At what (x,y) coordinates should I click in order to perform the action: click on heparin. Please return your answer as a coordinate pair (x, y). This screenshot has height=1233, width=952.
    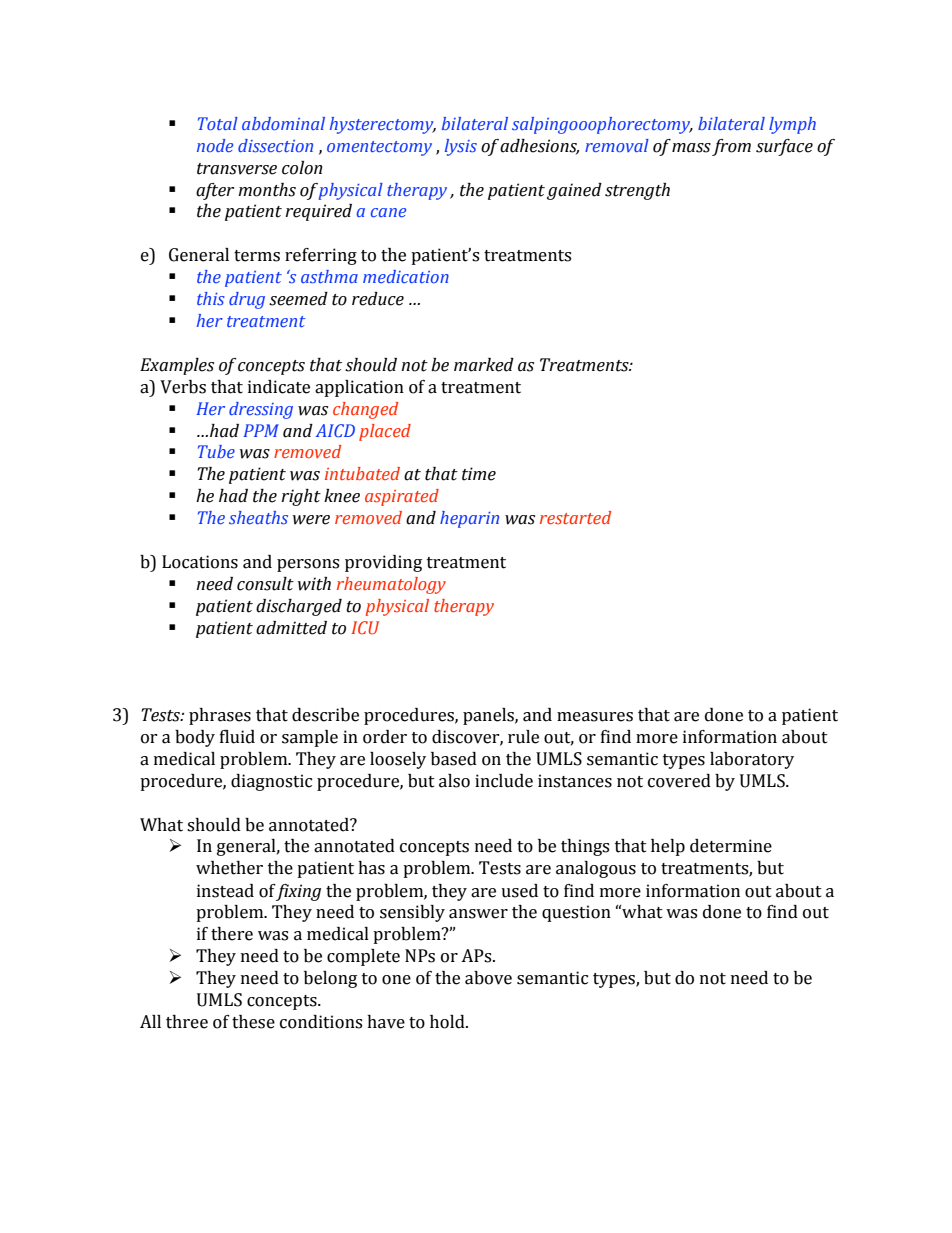
    Looking at the image, I should click on (469, 519).
